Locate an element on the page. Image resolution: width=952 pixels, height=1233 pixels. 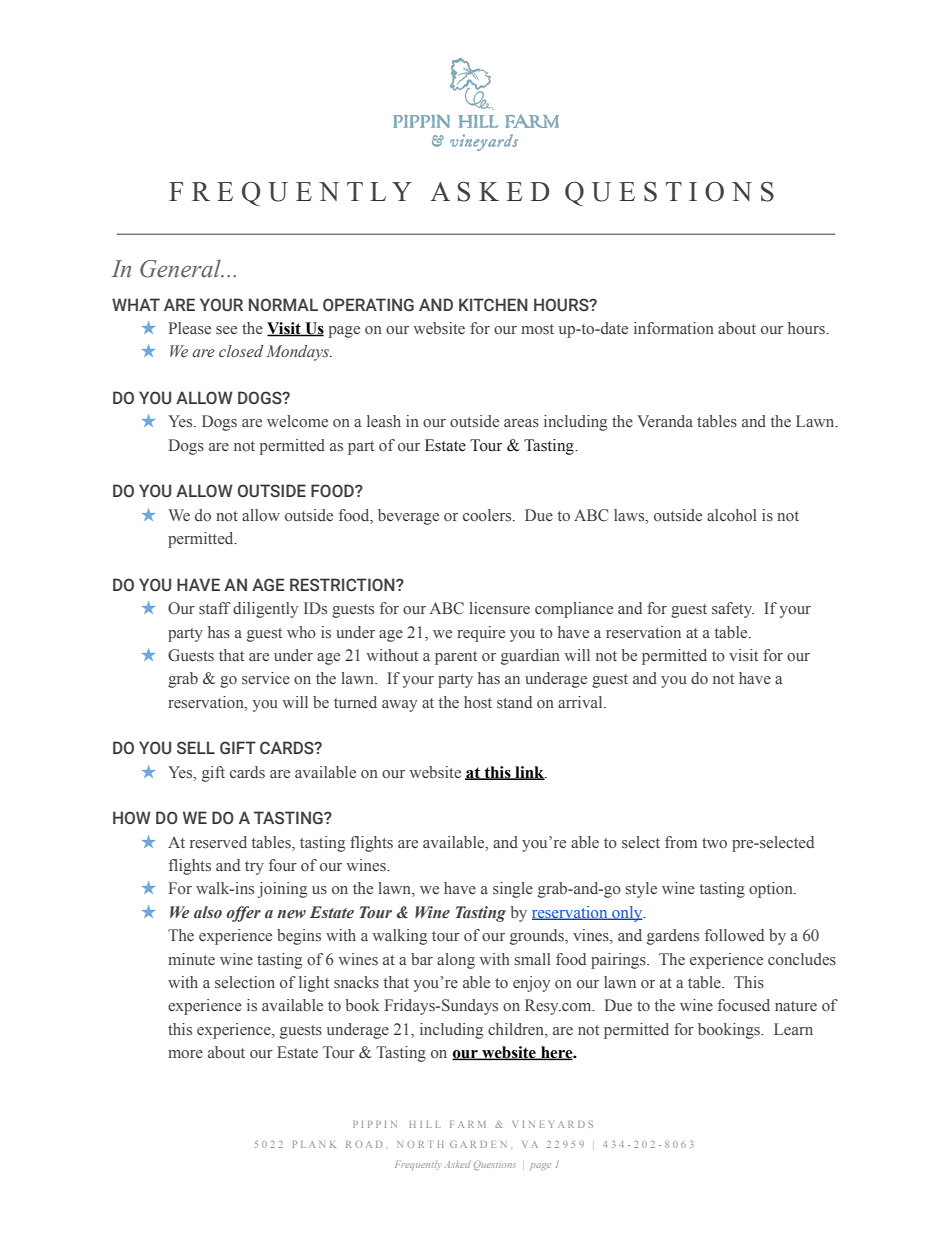
Learn is located at coordinates (793, 1029).
